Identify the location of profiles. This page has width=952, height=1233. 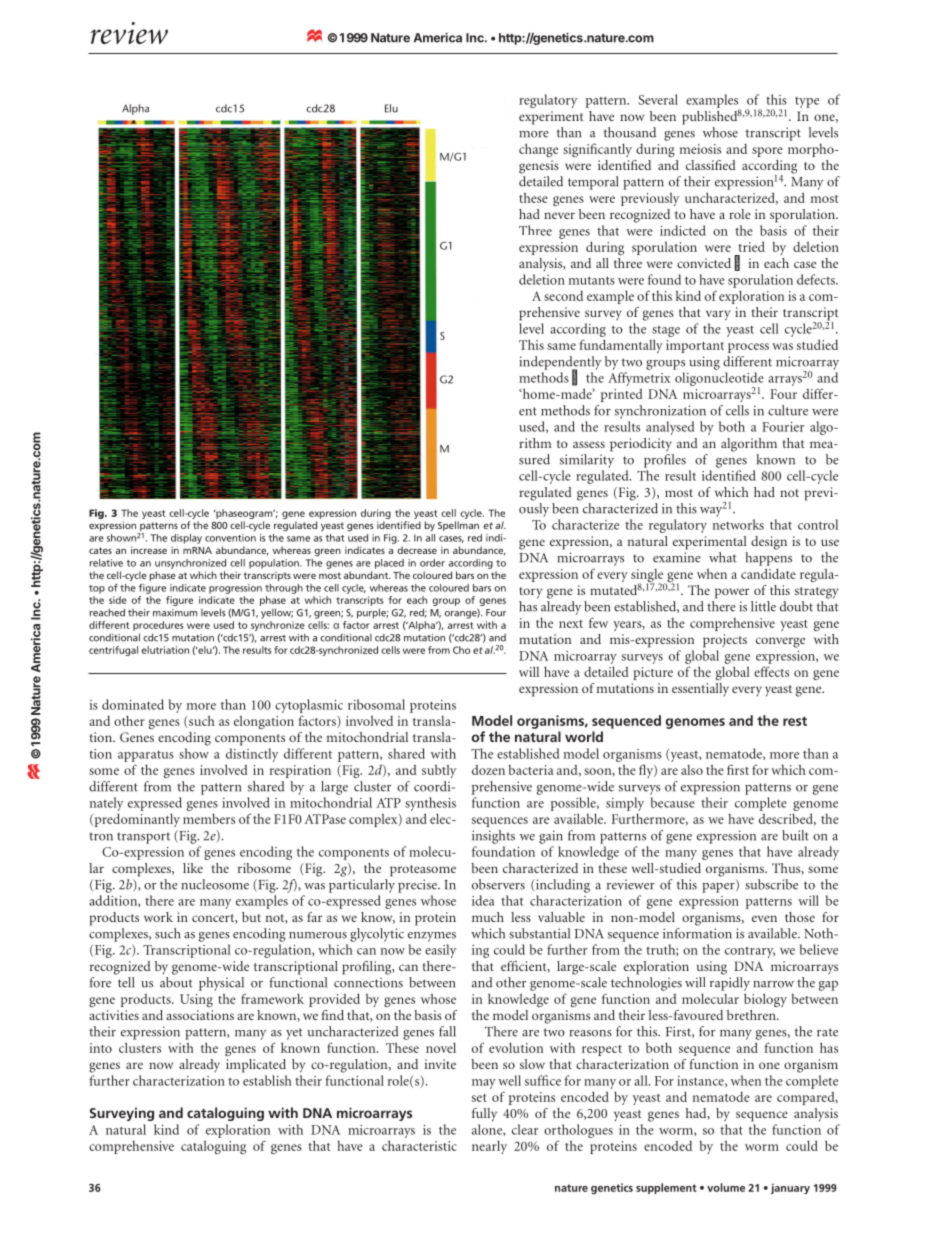
(665, 461).
